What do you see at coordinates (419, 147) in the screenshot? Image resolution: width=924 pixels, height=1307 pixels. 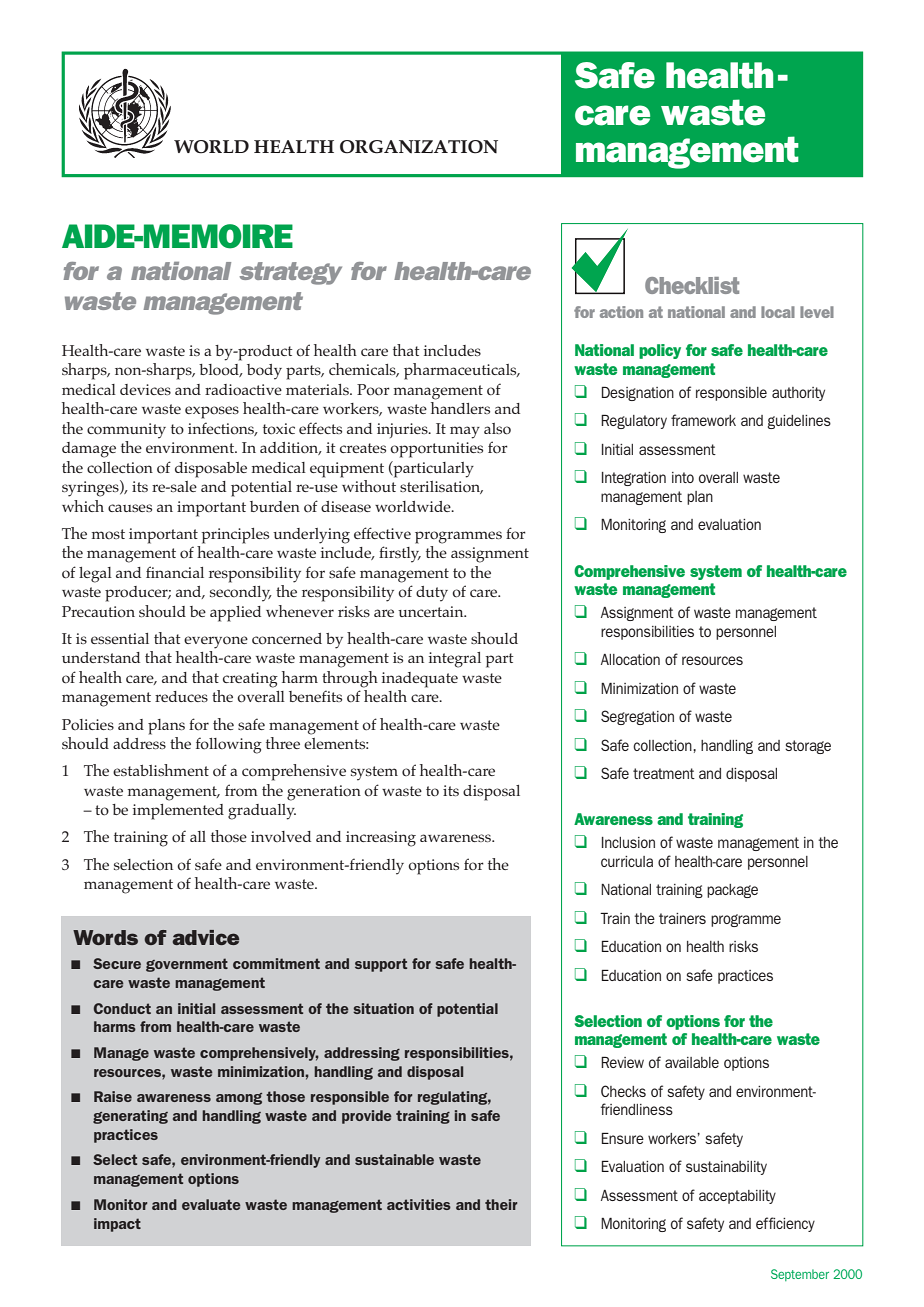 I see `ORGANIZATION` at bounding box center [419, 147].
